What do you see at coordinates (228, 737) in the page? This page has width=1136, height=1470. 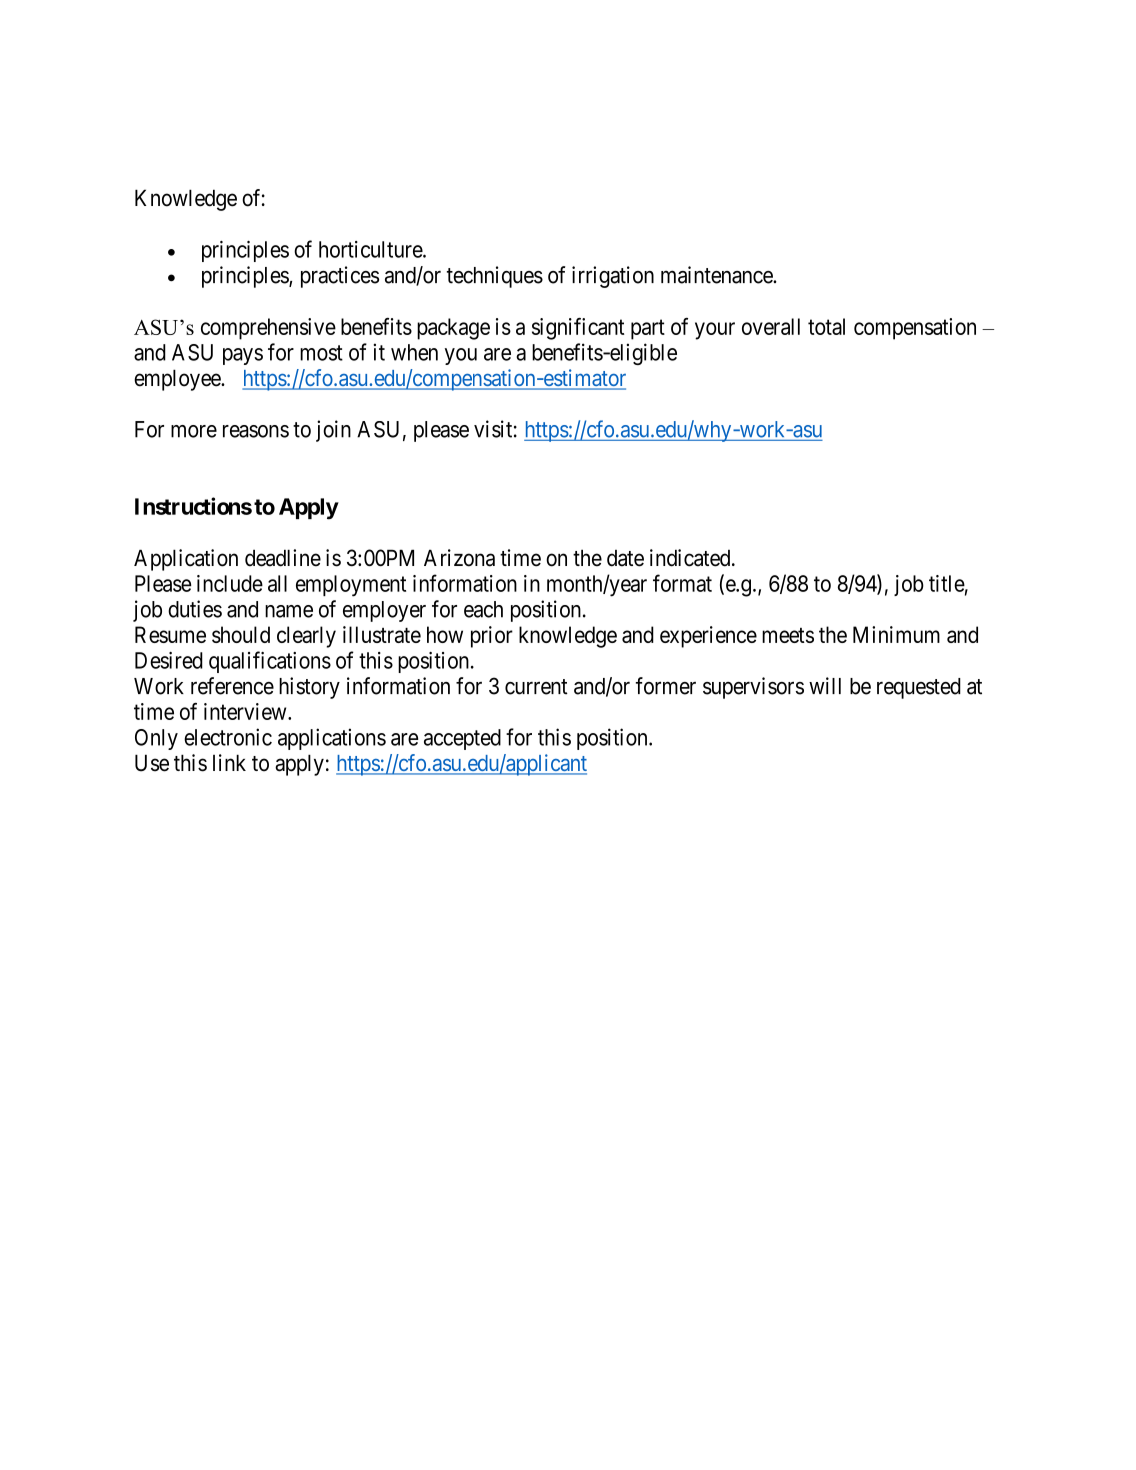 I see `electronic` at bounding box center [228, 737].
